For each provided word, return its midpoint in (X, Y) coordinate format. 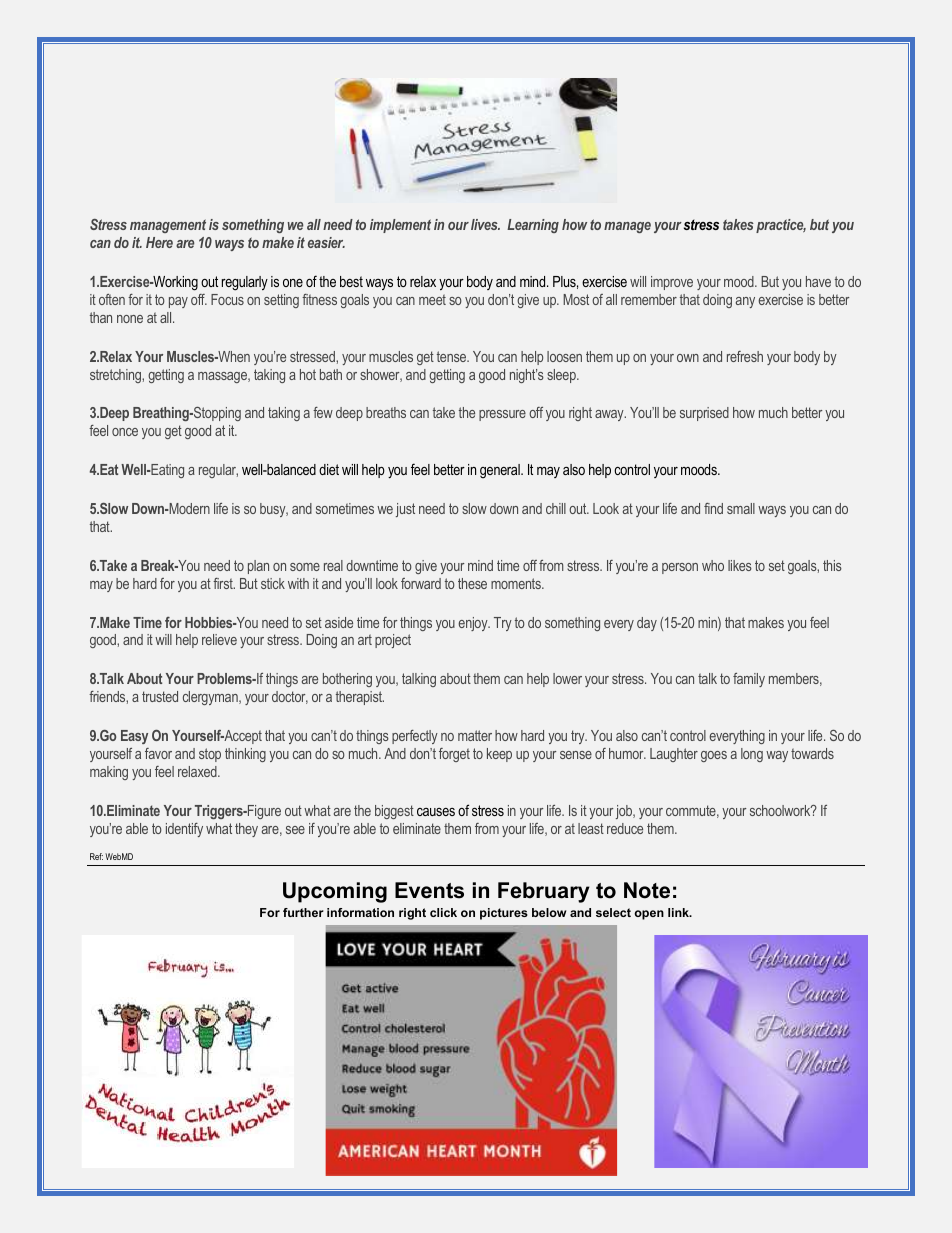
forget (454, 755)
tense (453, 356)
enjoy (474, 624)
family (749, 680)
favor (158, 753)
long (752, 755)
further (303, 912)
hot (308, 374)
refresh (745, 356)
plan (258, 567)
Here (159, 242)
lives (485, 224)
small (741, 508)
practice (781, 226)
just (405, 510)
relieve (219, 639)
